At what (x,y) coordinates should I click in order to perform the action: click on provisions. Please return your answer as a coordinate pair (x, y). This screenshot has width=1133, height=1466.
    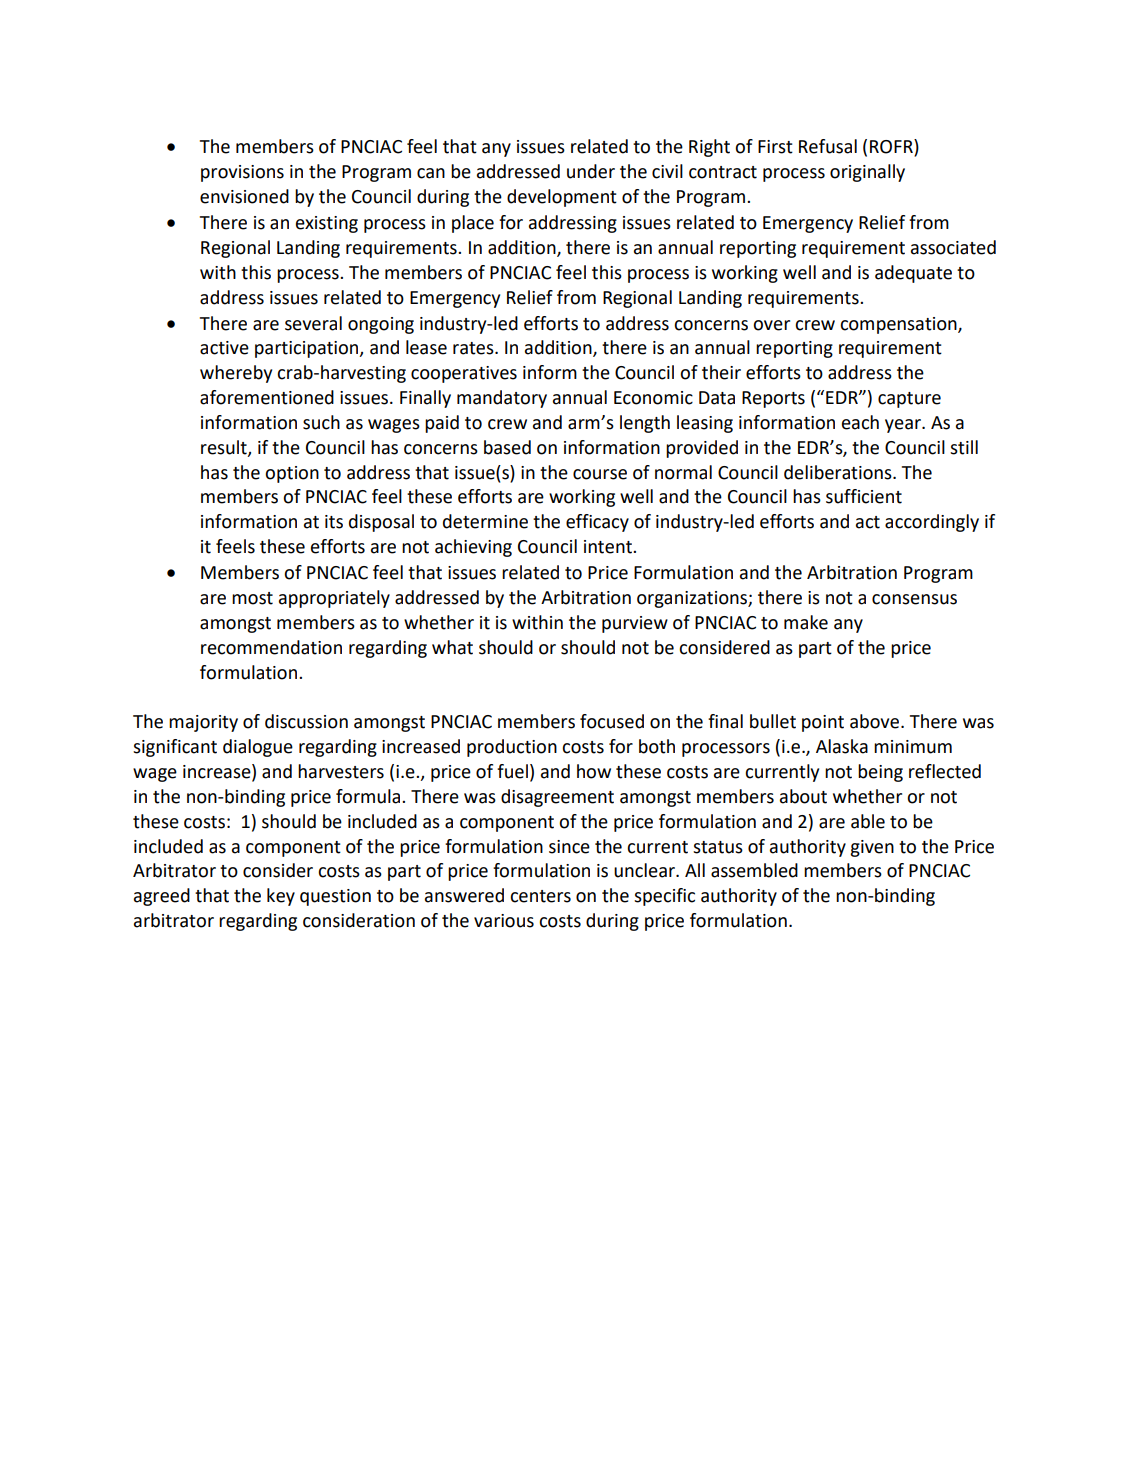
    Looking at the image, I should click on (242, 173).
